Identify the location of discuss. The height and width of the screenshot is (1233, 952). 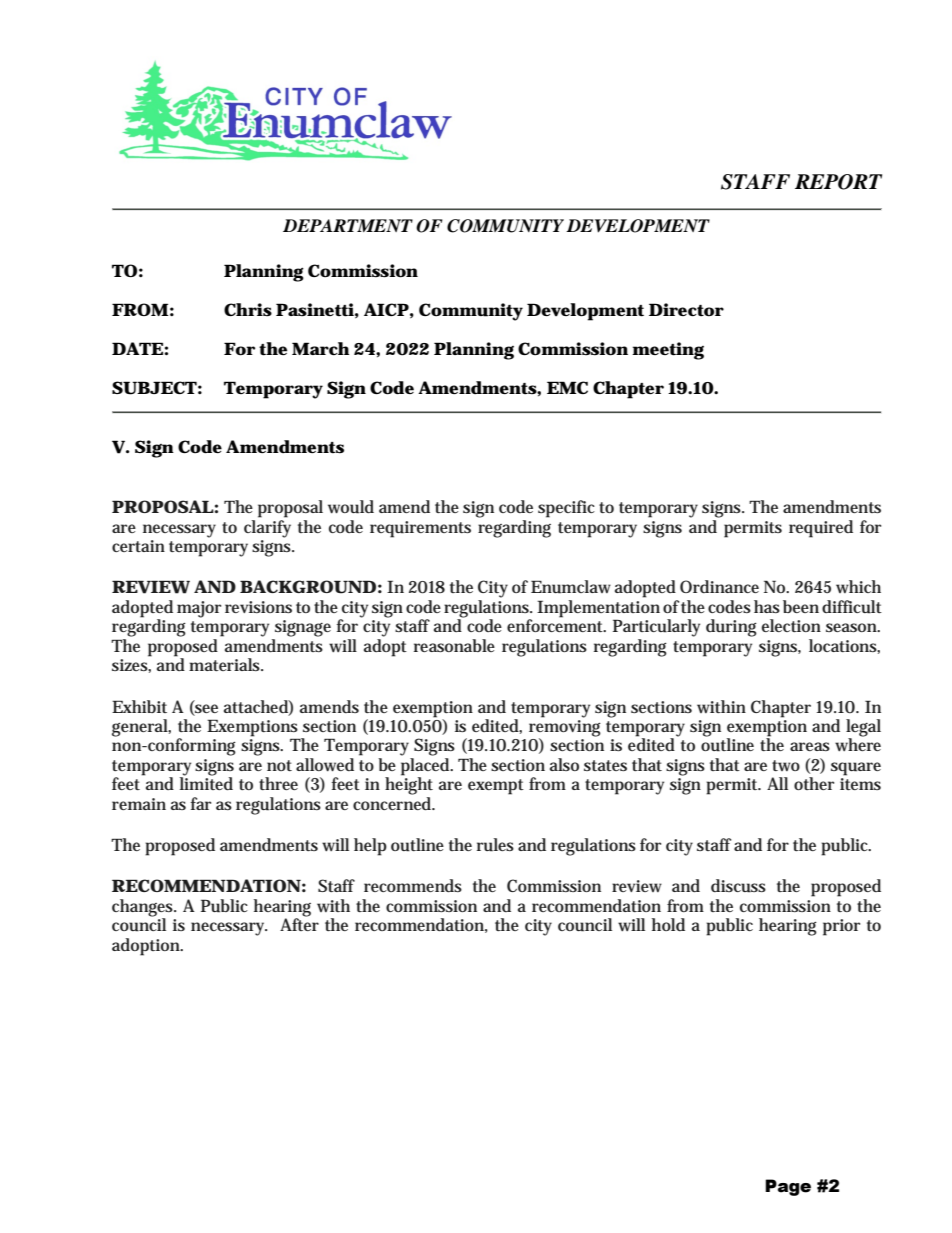
(738, 886).
